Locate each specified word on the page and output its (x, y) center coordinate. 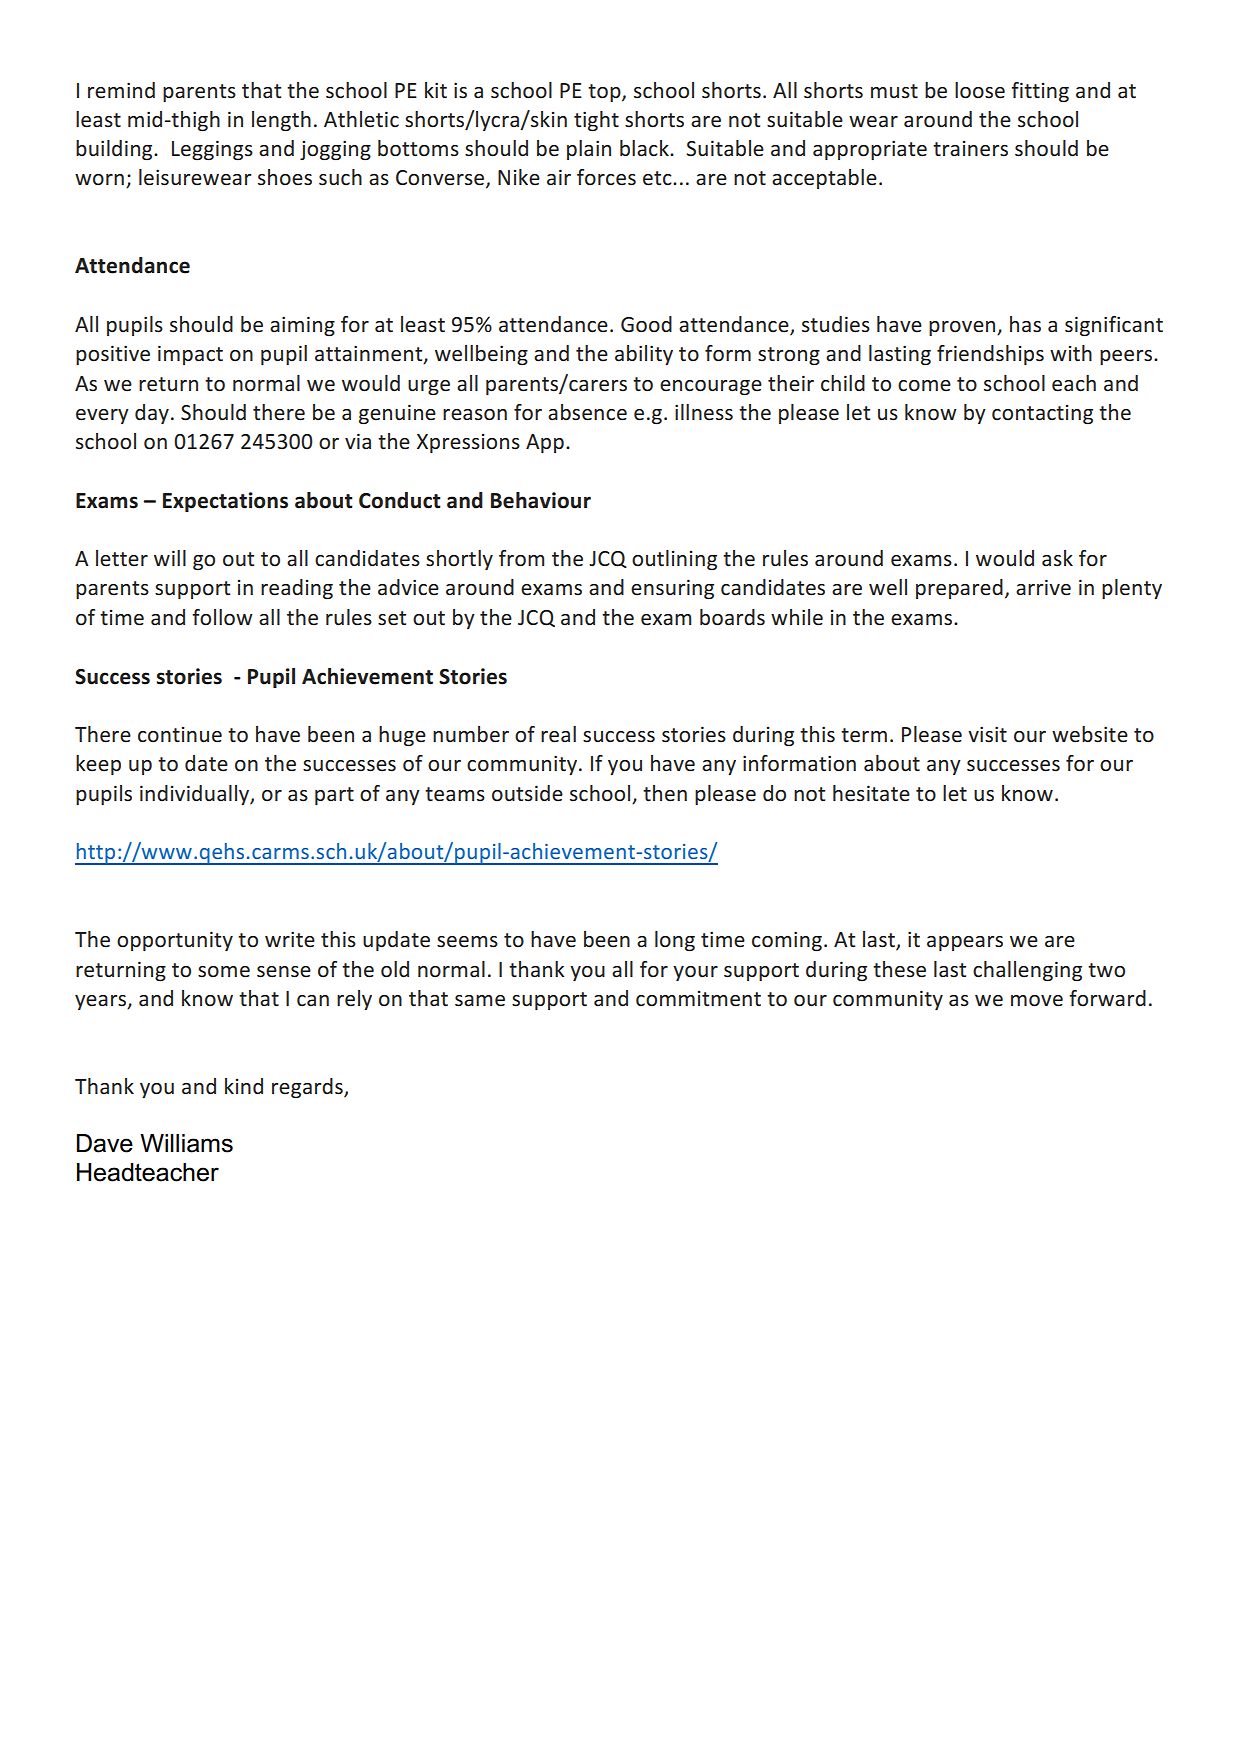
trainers (970, 149)
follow (222, 617)
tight (596, 121)
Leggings (212, 150)
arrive (1043, 587)
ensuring (672, 589)
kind (244, 1086)
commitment (698, 999)
